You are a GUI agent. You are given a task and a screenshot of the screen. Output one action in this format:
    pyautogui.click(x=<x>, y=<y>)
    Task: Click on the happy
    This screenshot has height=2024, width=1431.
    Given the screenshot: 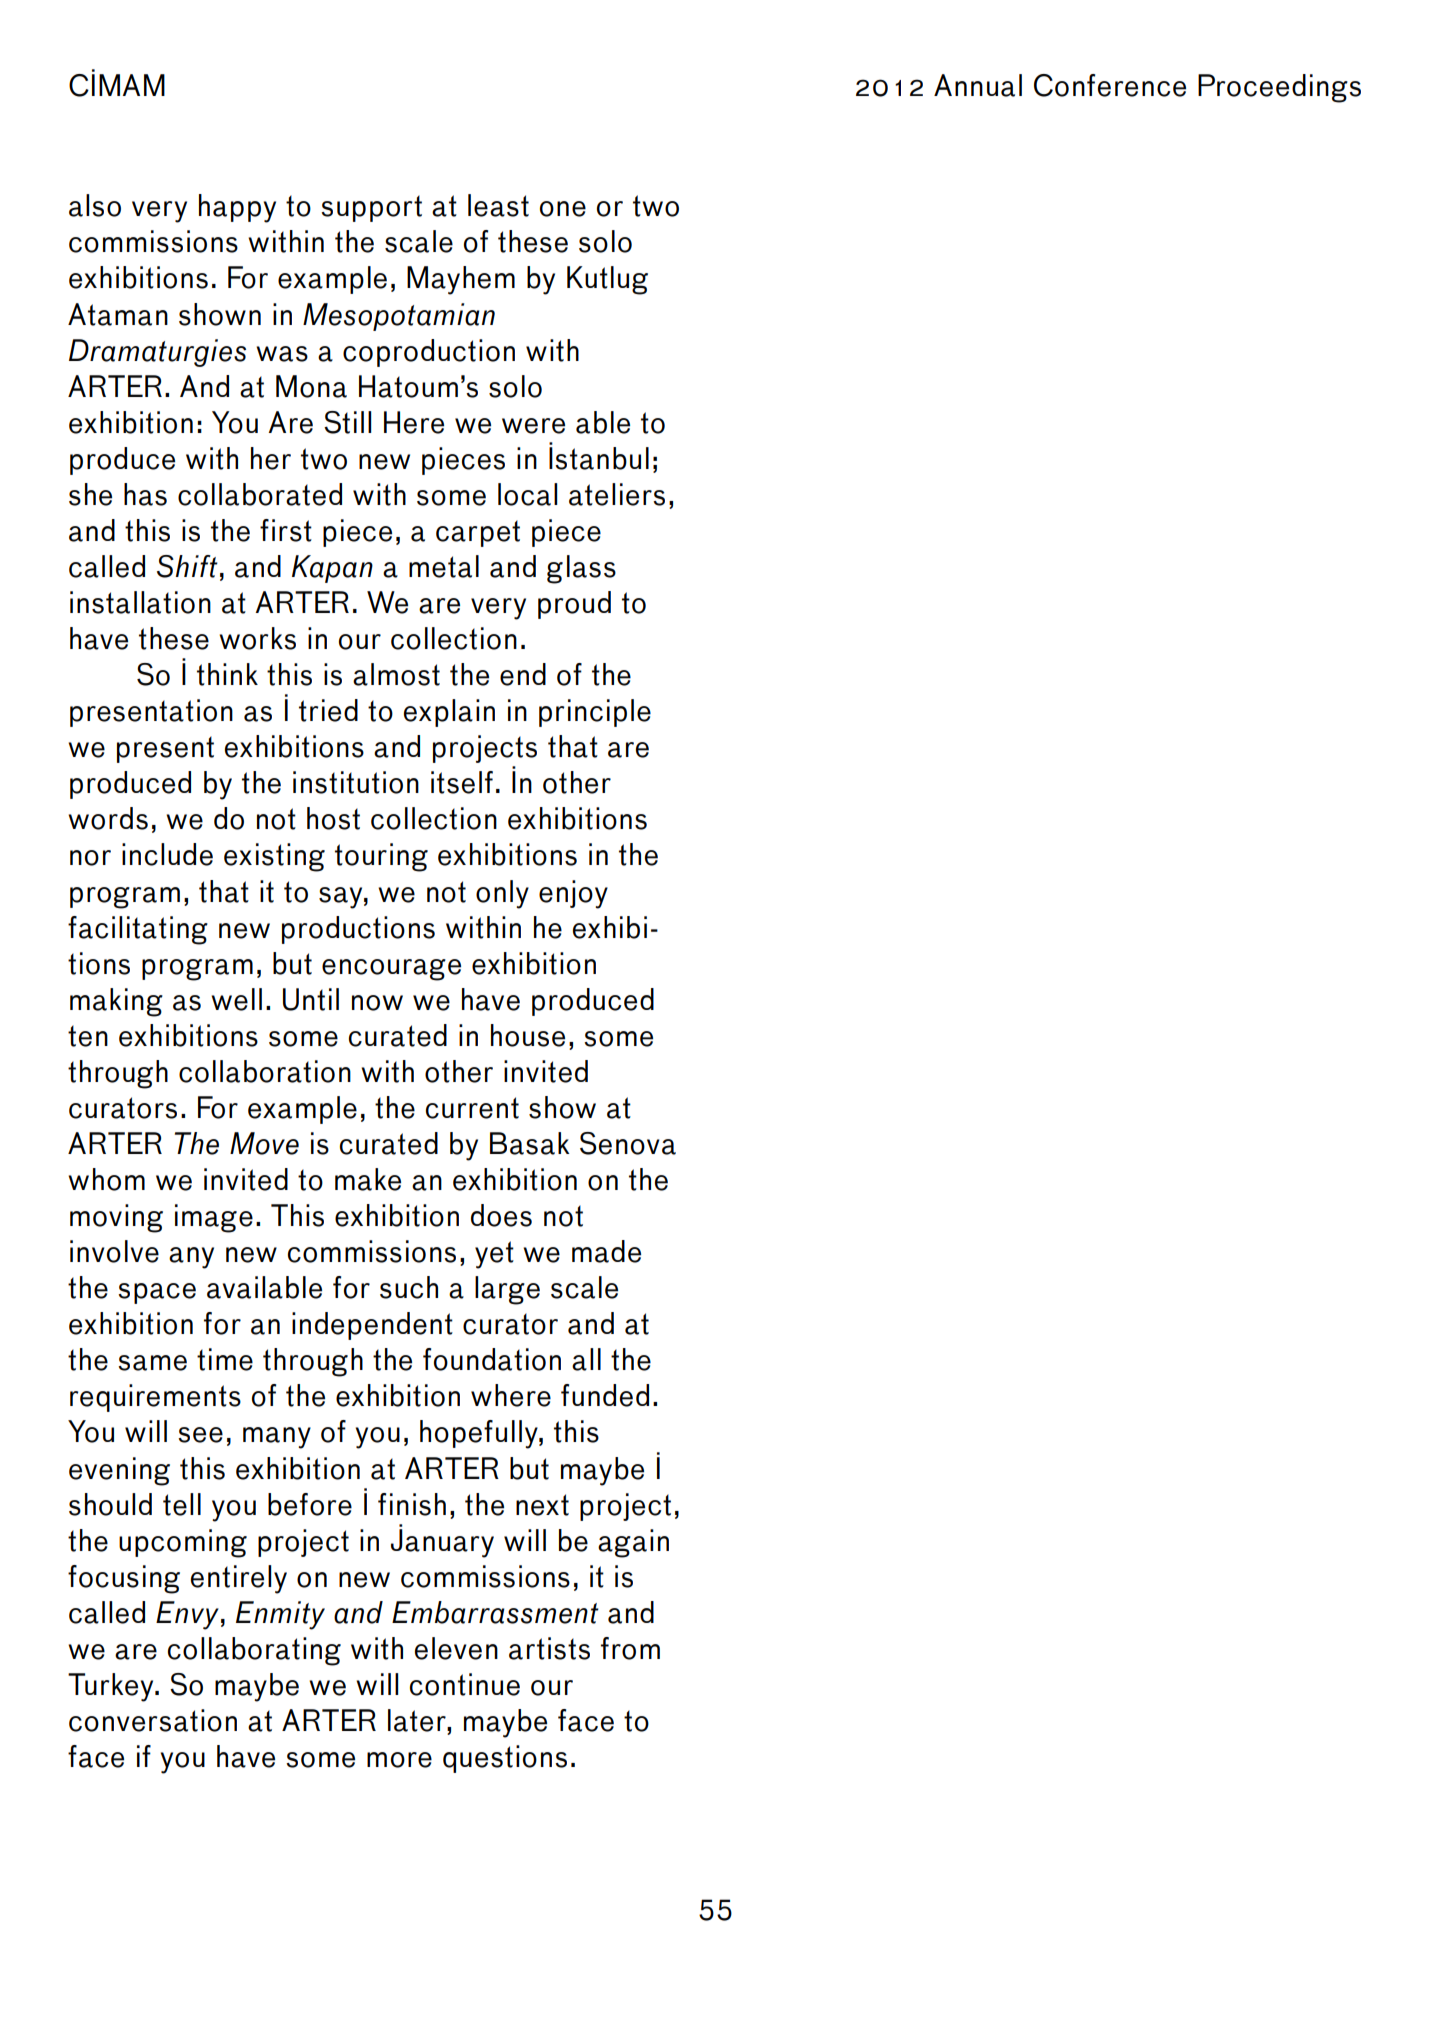 What is the action you would take?
    pyautogui.click(x=237, y=208)
